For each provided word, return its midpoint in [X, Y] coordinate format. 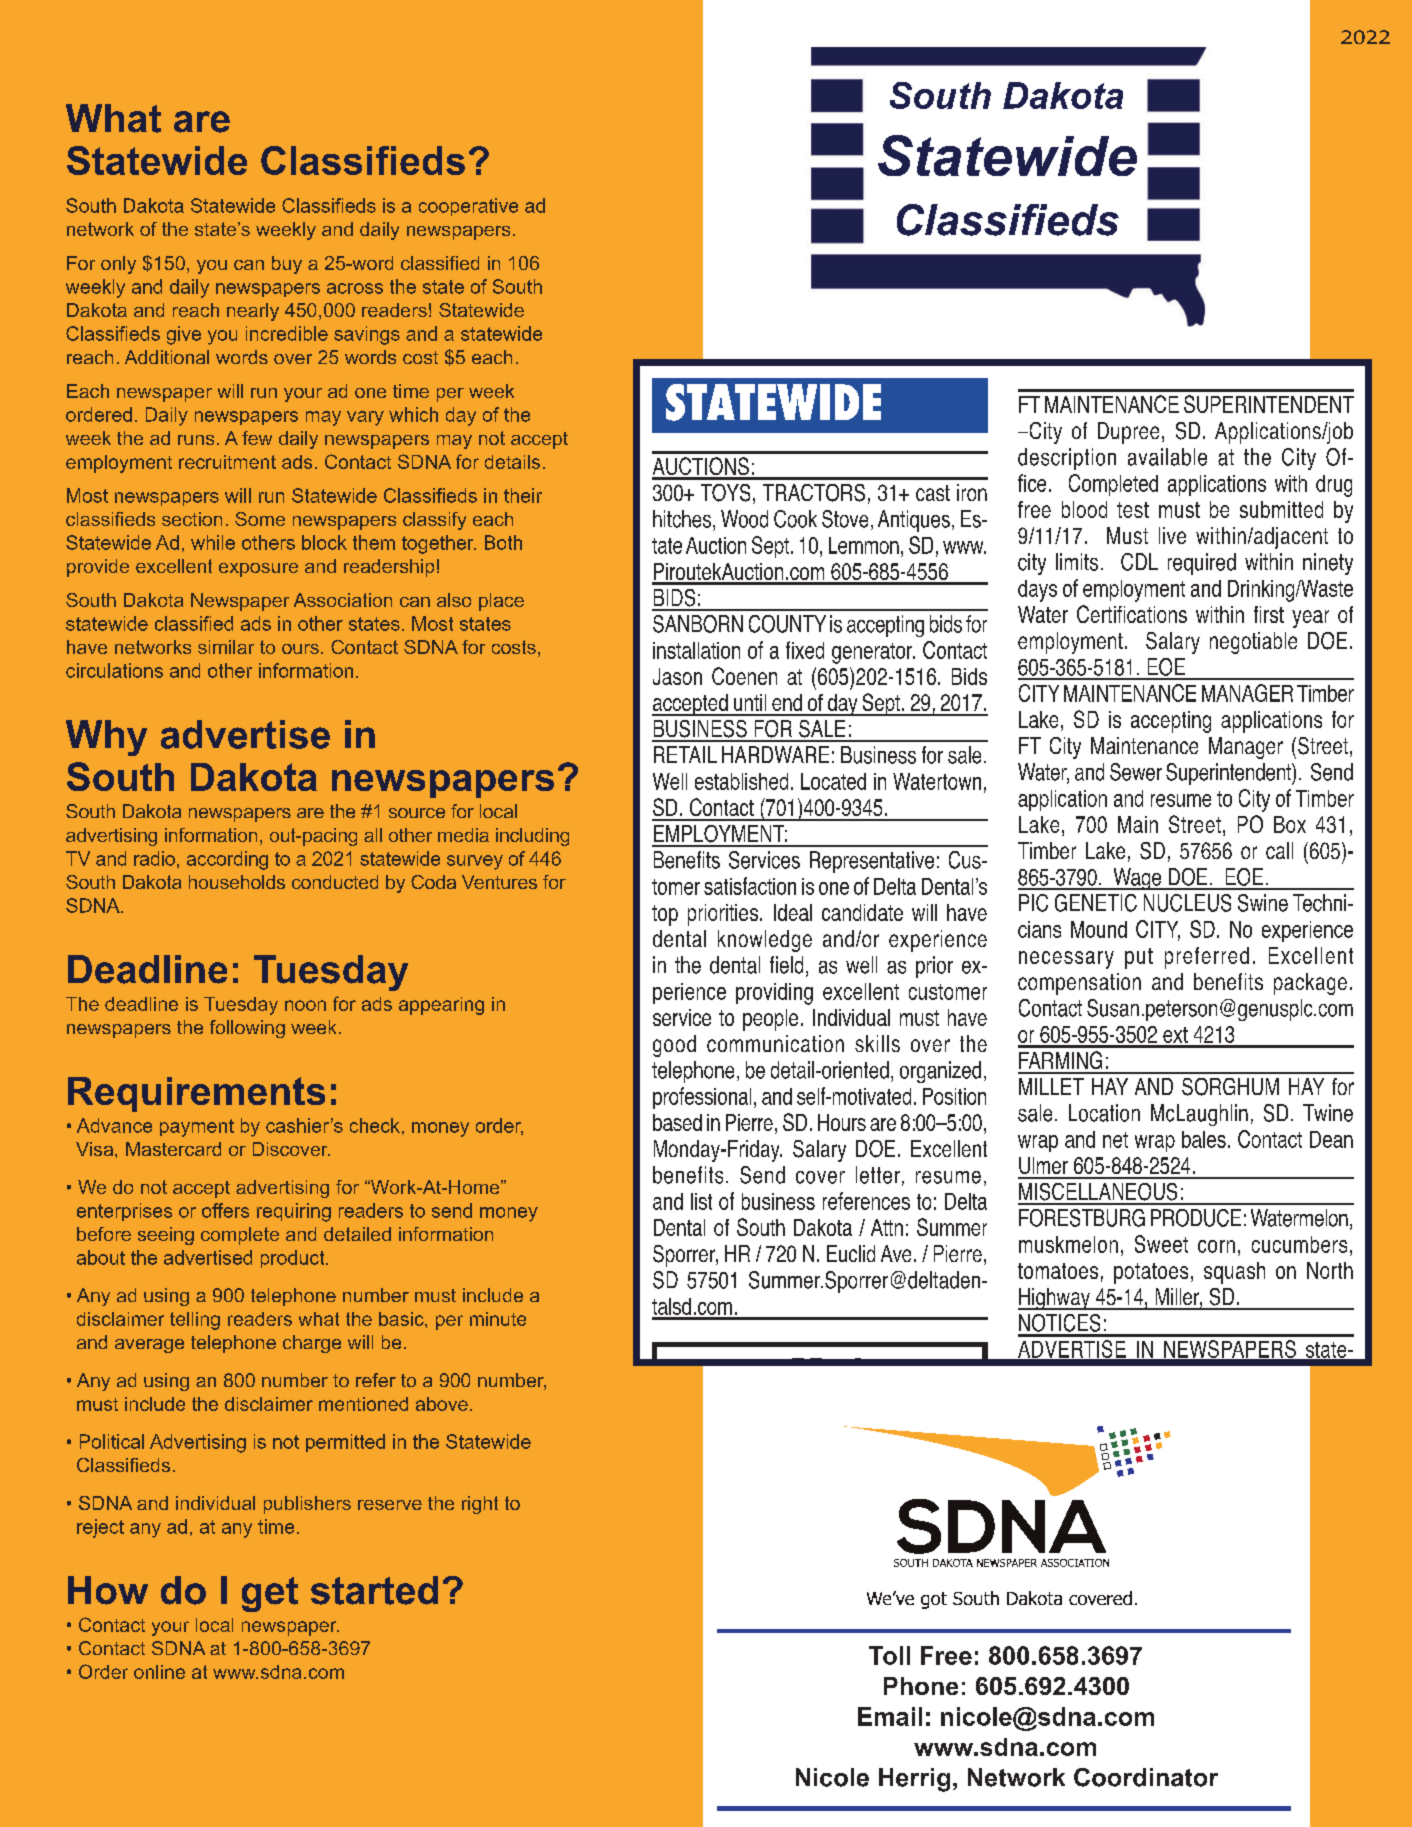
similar [226, 647]
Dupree [1128, 433]
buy [287, 265]
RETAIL [685, 754]
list [701, 1201]
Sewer [1136, 772]
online [159, 1672]
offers [225, 1210]
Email [890, 1716]
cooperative [468, 207]
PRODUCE [1196, 1218]
